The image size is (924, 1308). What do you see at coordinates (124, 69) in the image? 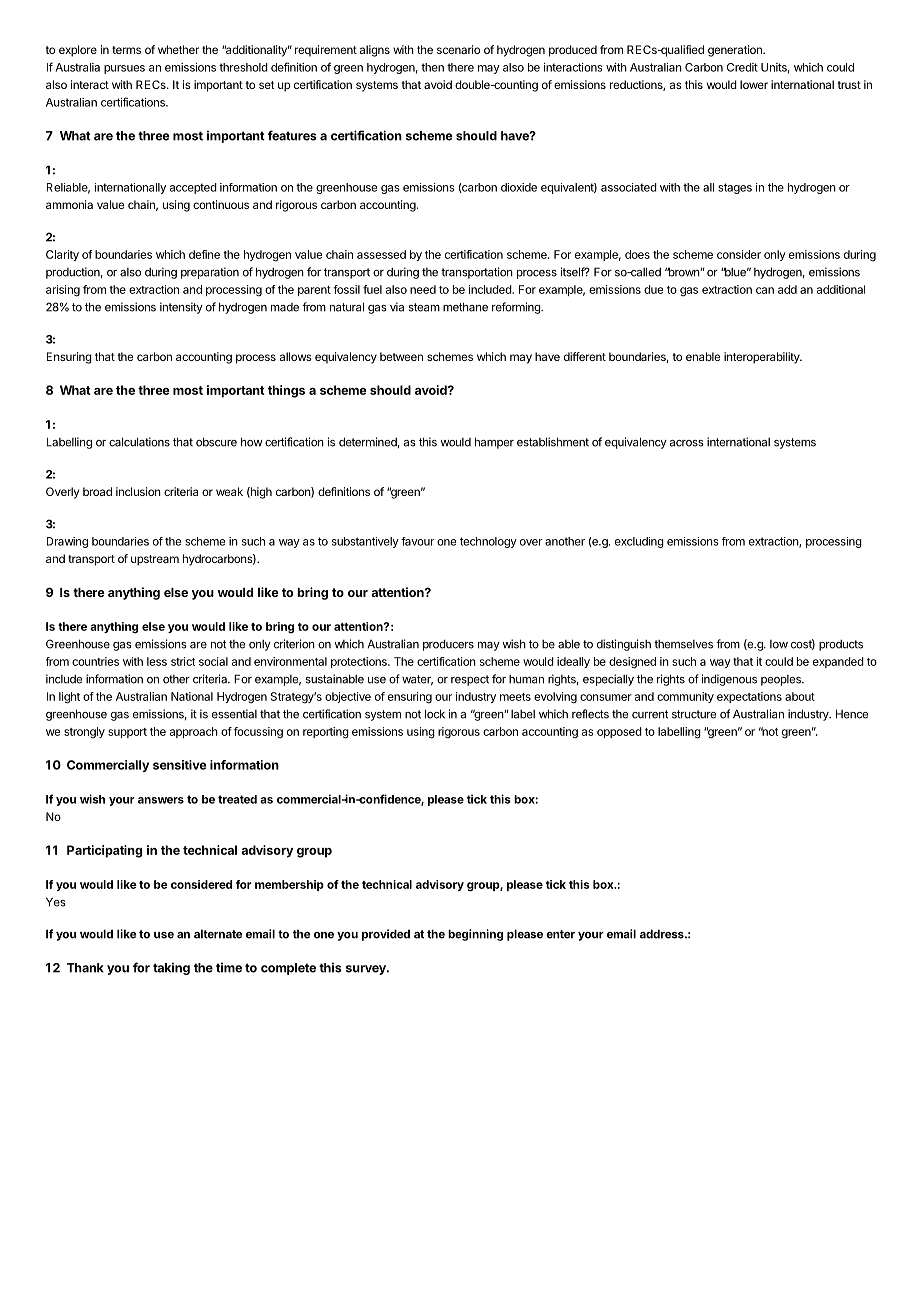
I see `pursues` at bounding box center [124, 69].
